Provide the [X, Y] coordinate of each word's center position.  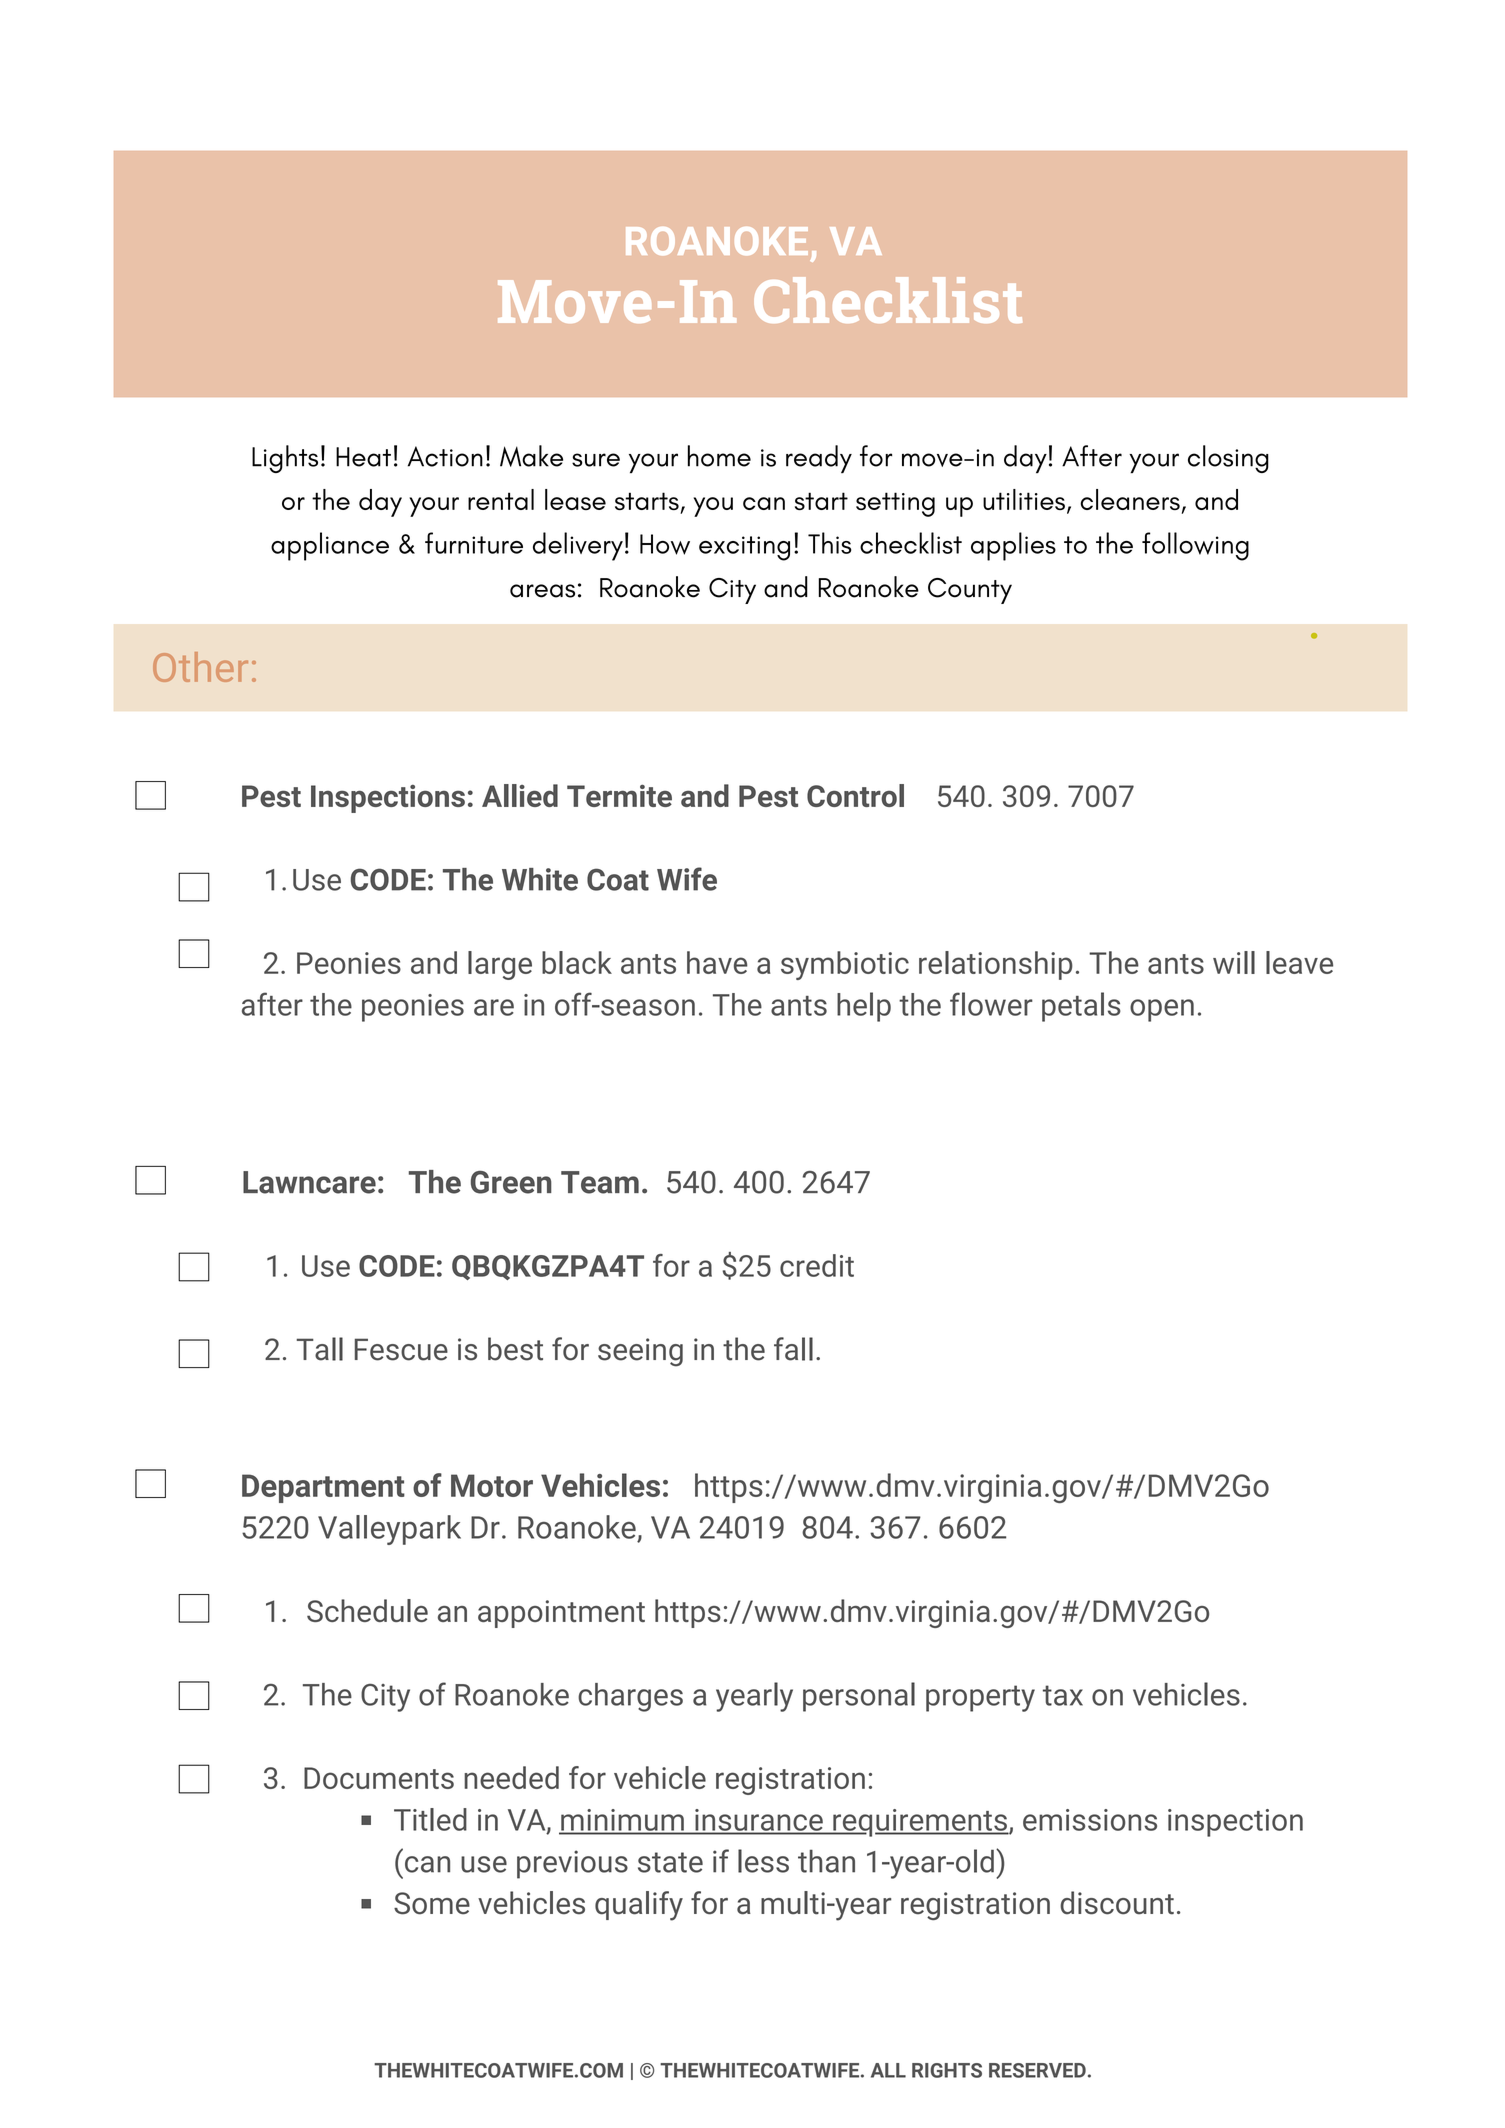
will [1234, 962]
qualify [639, 1906]
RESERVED [1037, 2070]
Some [432, 1903]
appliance [330, 546]
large [500, 965]
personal [859, 1697]
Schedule [367, 1610]
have [717, 962]
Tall [319, 1349]
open [1162, 1010]
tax [1063, 1695]
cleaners [1130, 499]
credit [817, 1265]
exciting [744, 548]
